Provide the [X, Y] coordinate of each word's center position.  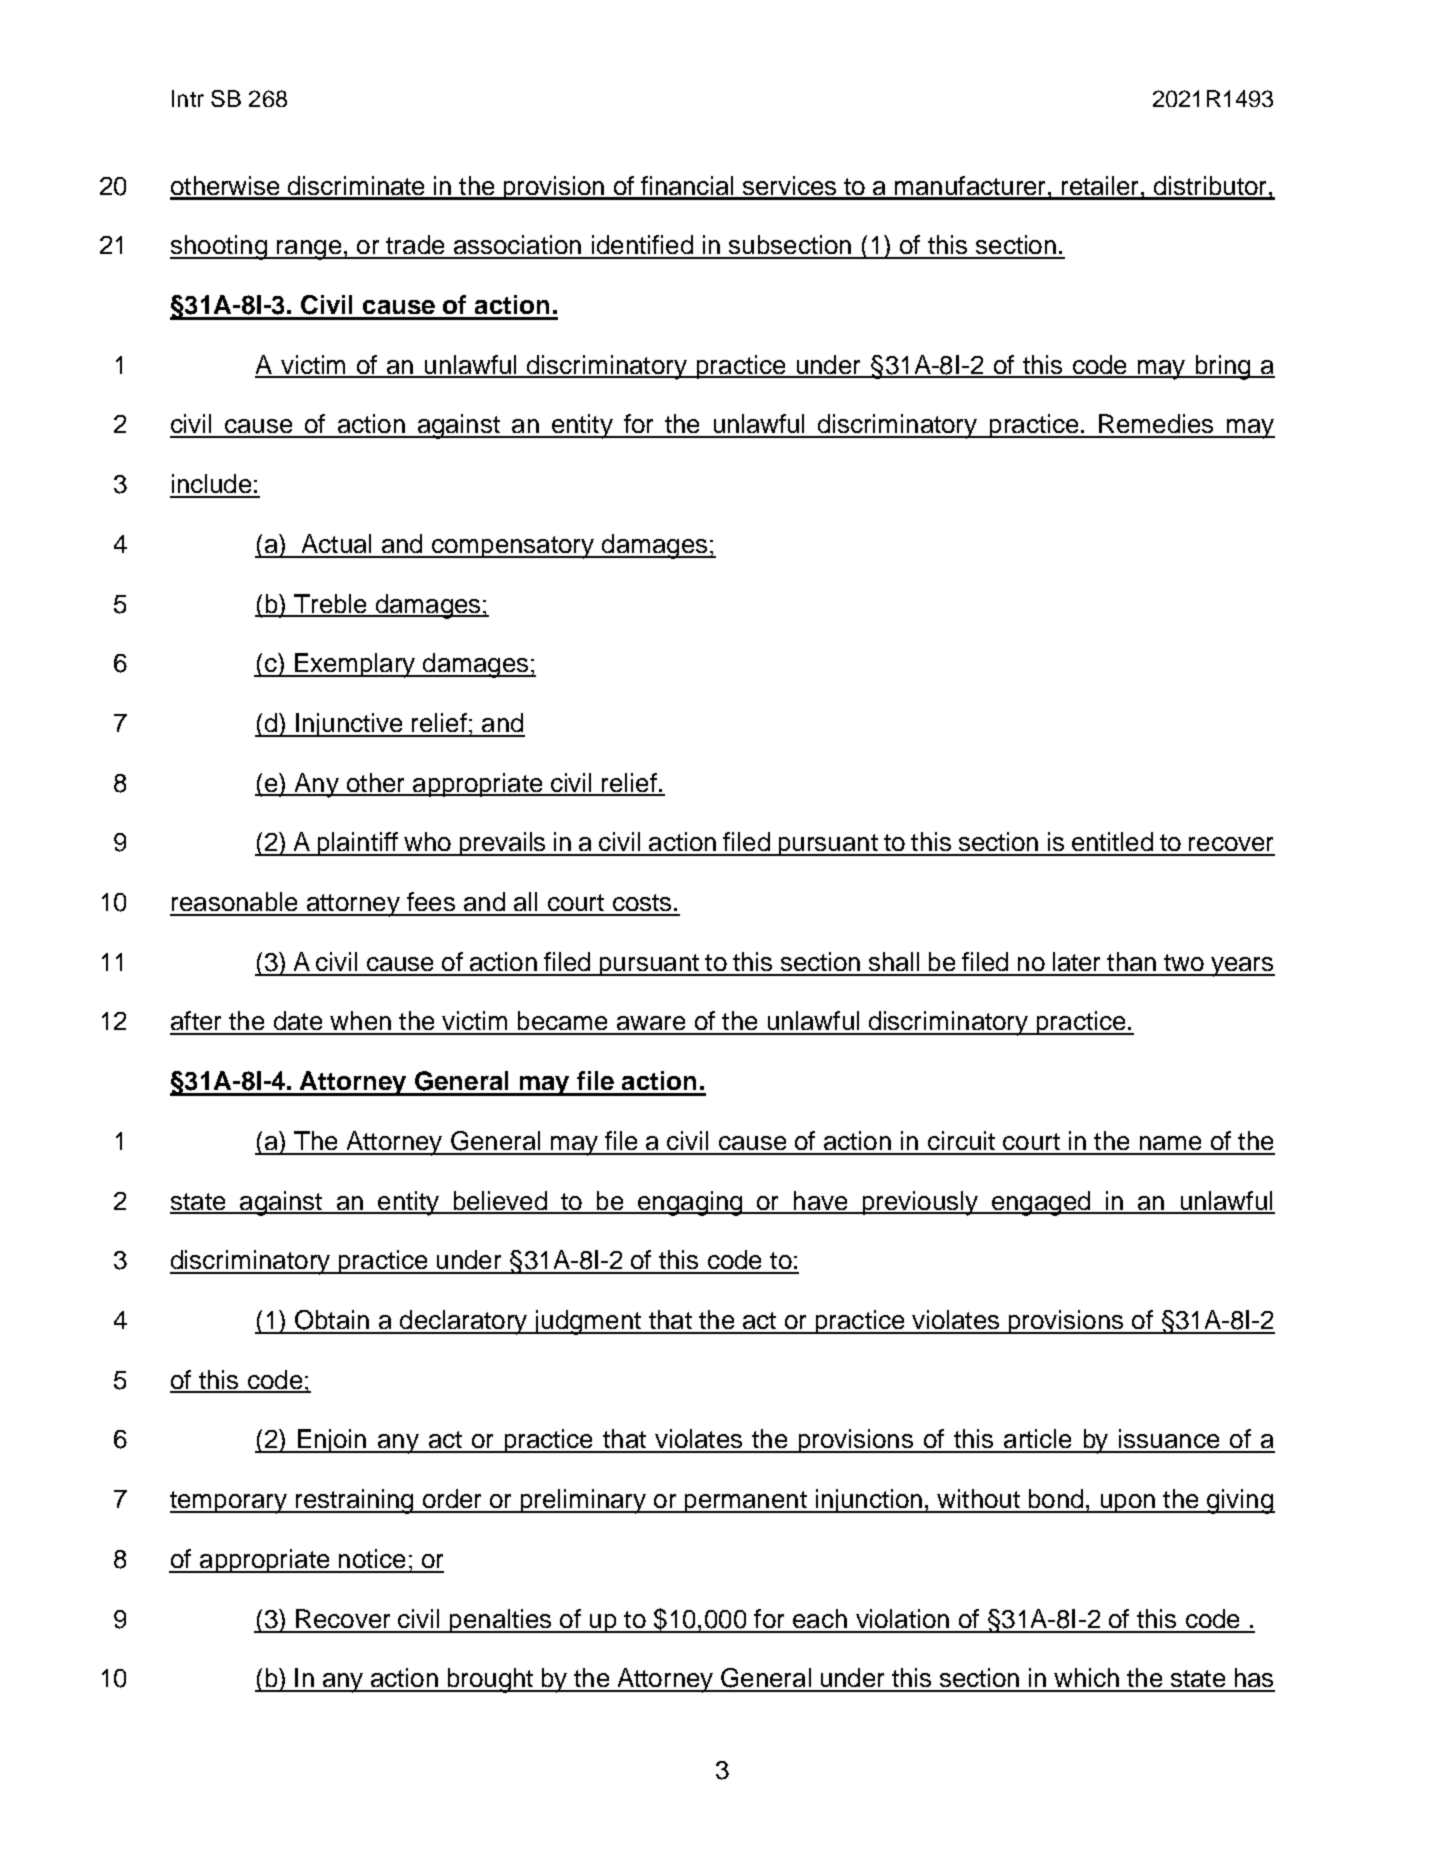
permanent [745, 1502]
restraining [354, 1501]
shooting [219, 247]
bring [1223, 367]
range [309, 250]
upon [1128, 1503]
